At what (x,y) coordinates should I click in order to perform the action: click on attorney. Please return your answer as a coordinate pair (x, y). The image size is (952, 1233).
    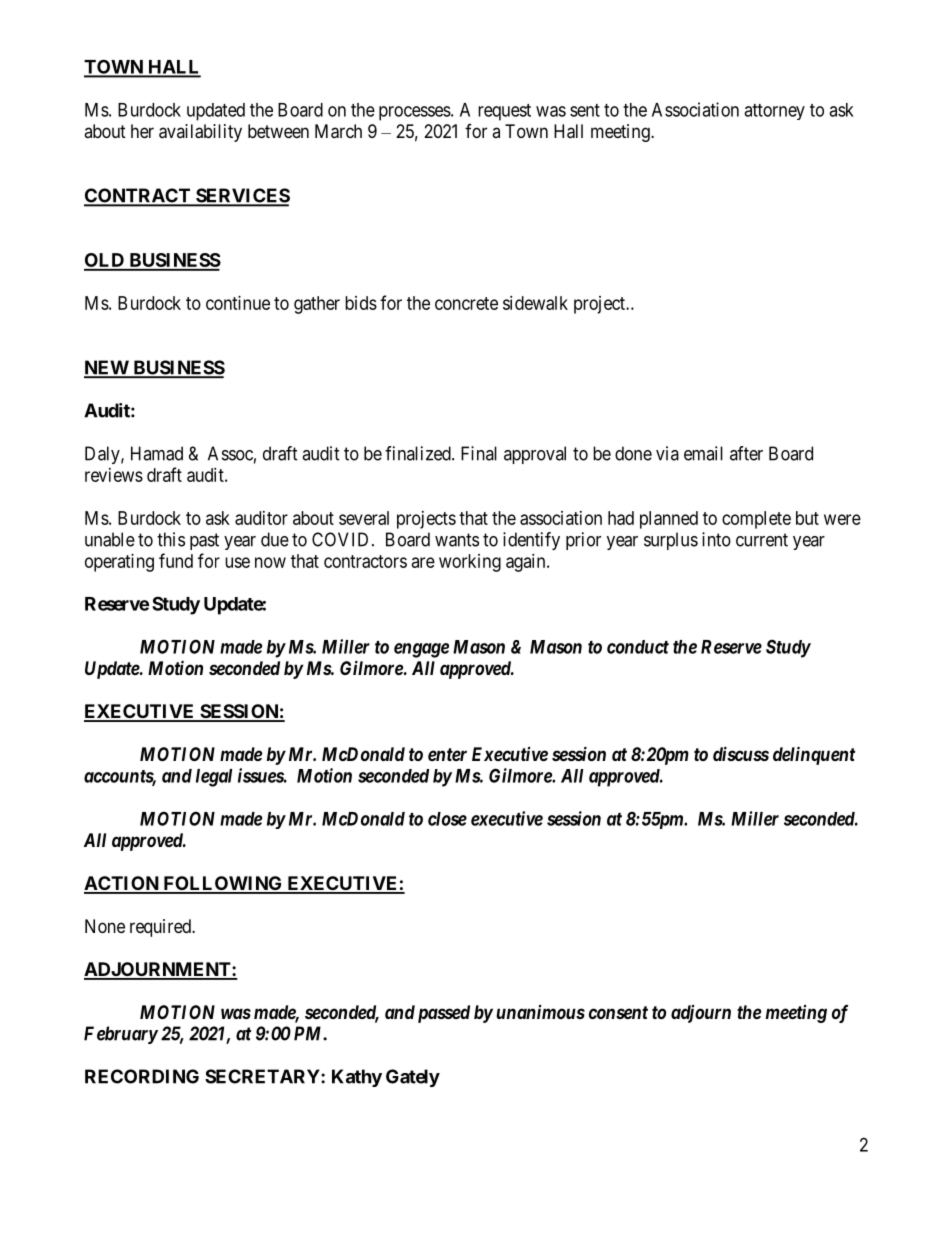
    Looking at the image, I should click on (774, 112).
